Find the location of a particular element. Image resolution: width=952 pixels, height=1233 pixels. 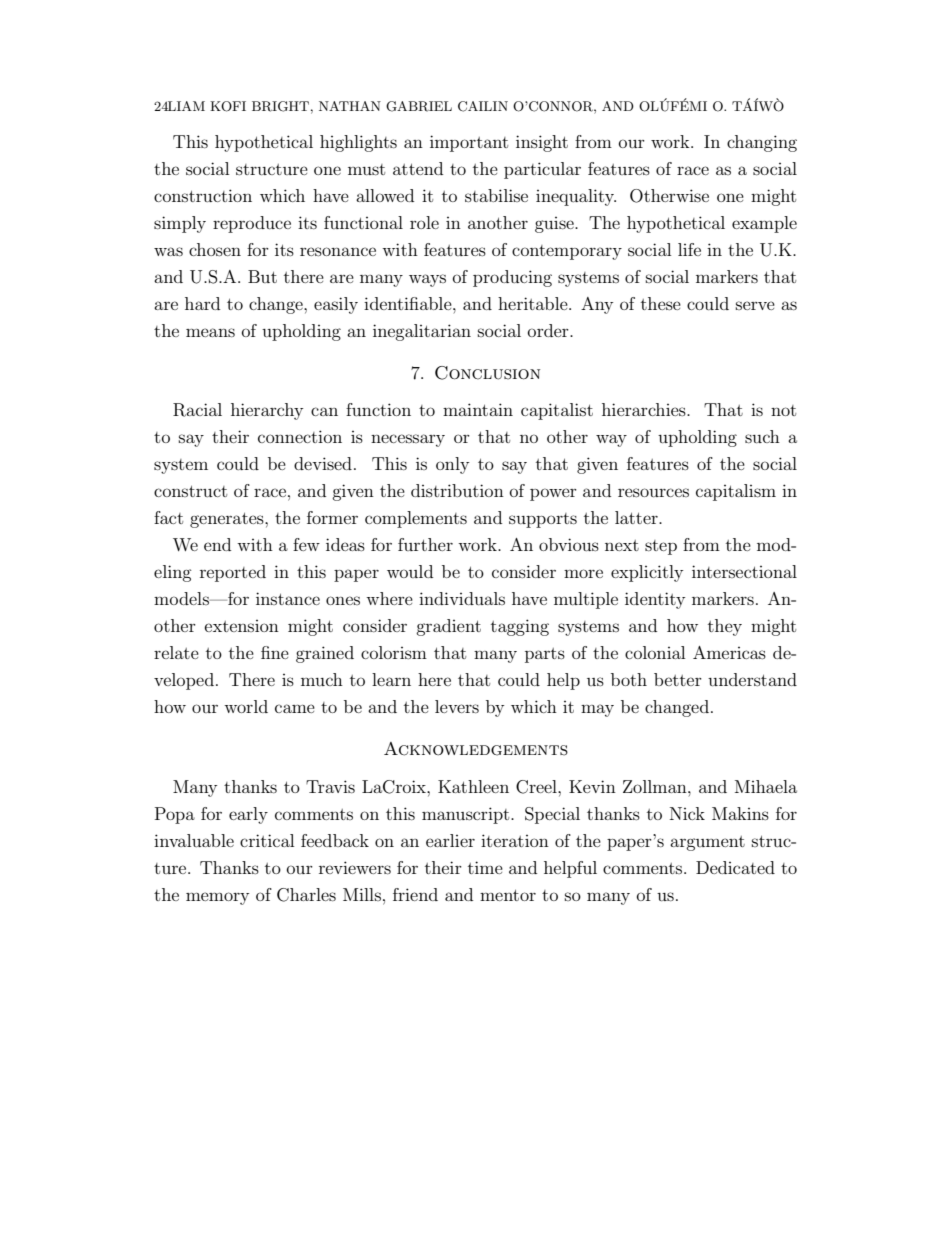

time is located at coordinates (485, 867).
